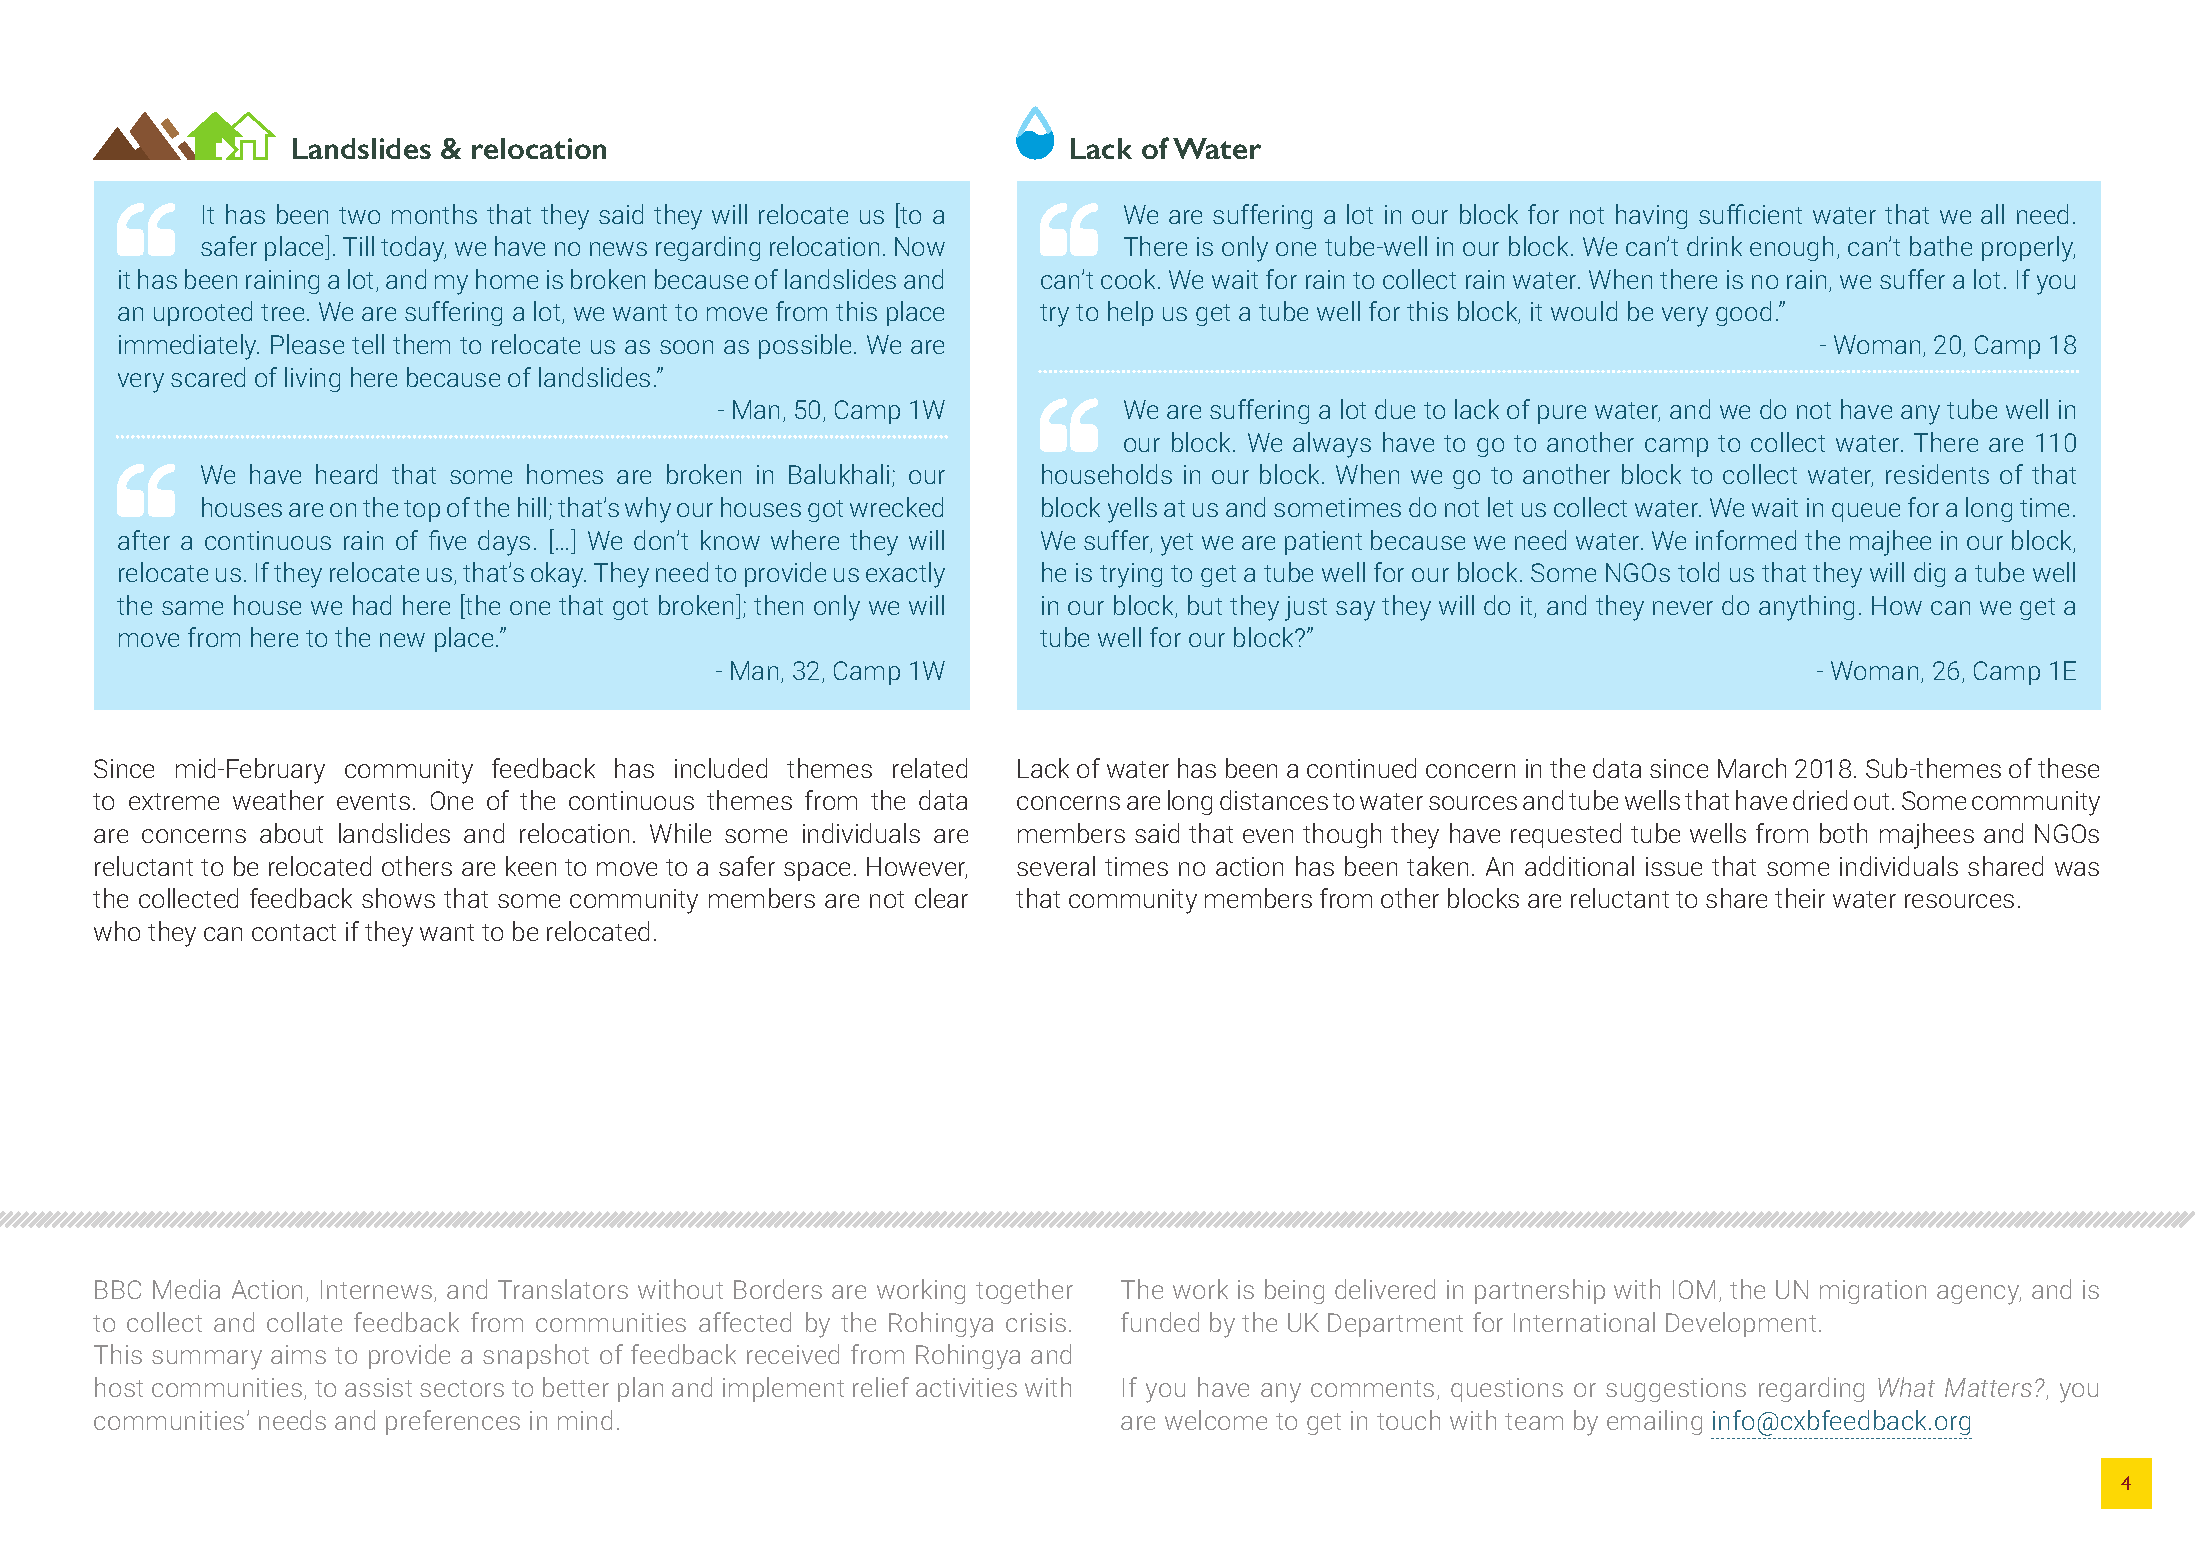 This image has width=2195, height=1552. What do you see at coordinates (378, 1387) in the image?
I see `assist` at bounding box center [378, 1387].
